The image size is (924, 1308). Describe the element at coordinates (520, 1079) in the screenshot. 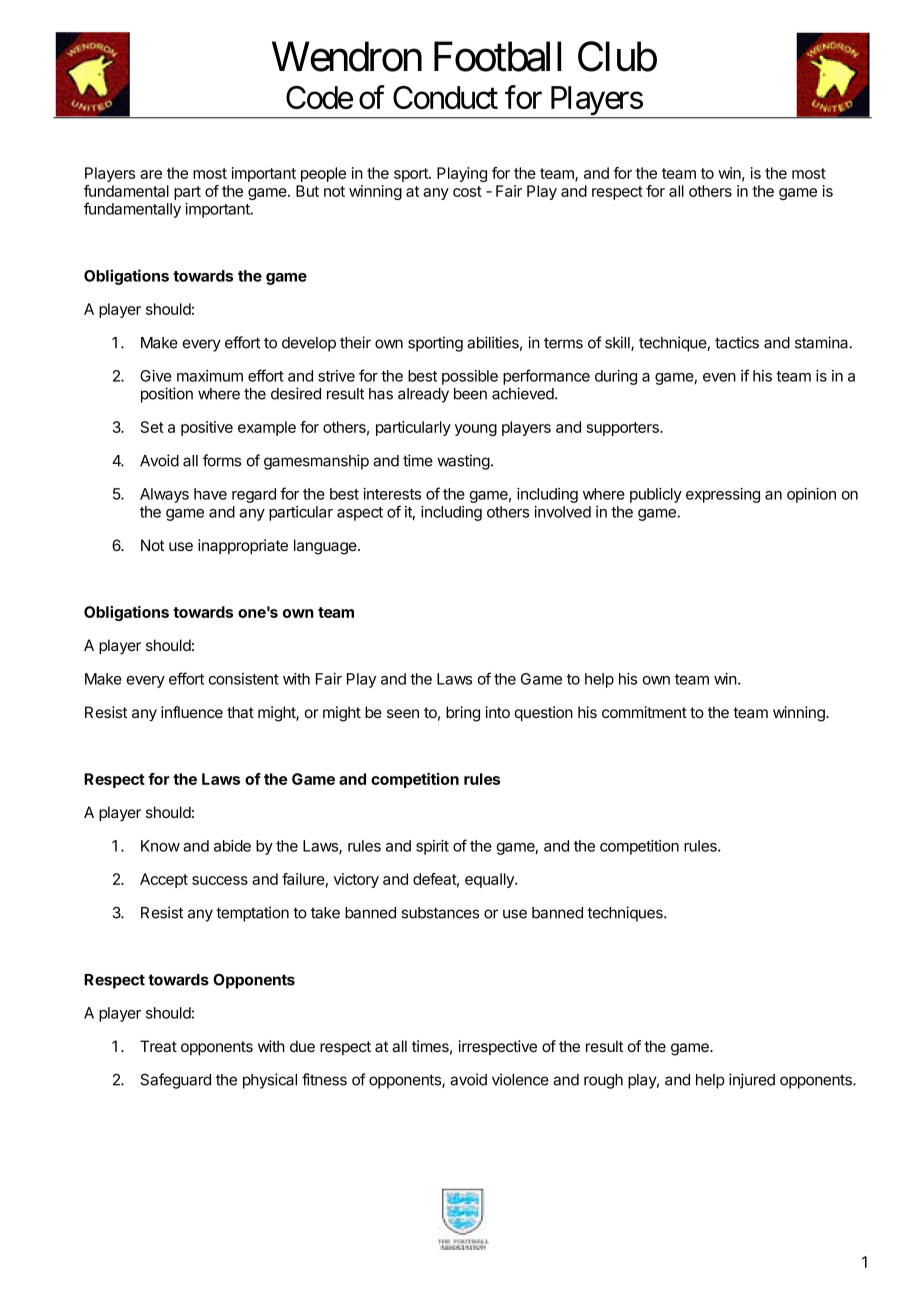

I see `violence` at that location.
